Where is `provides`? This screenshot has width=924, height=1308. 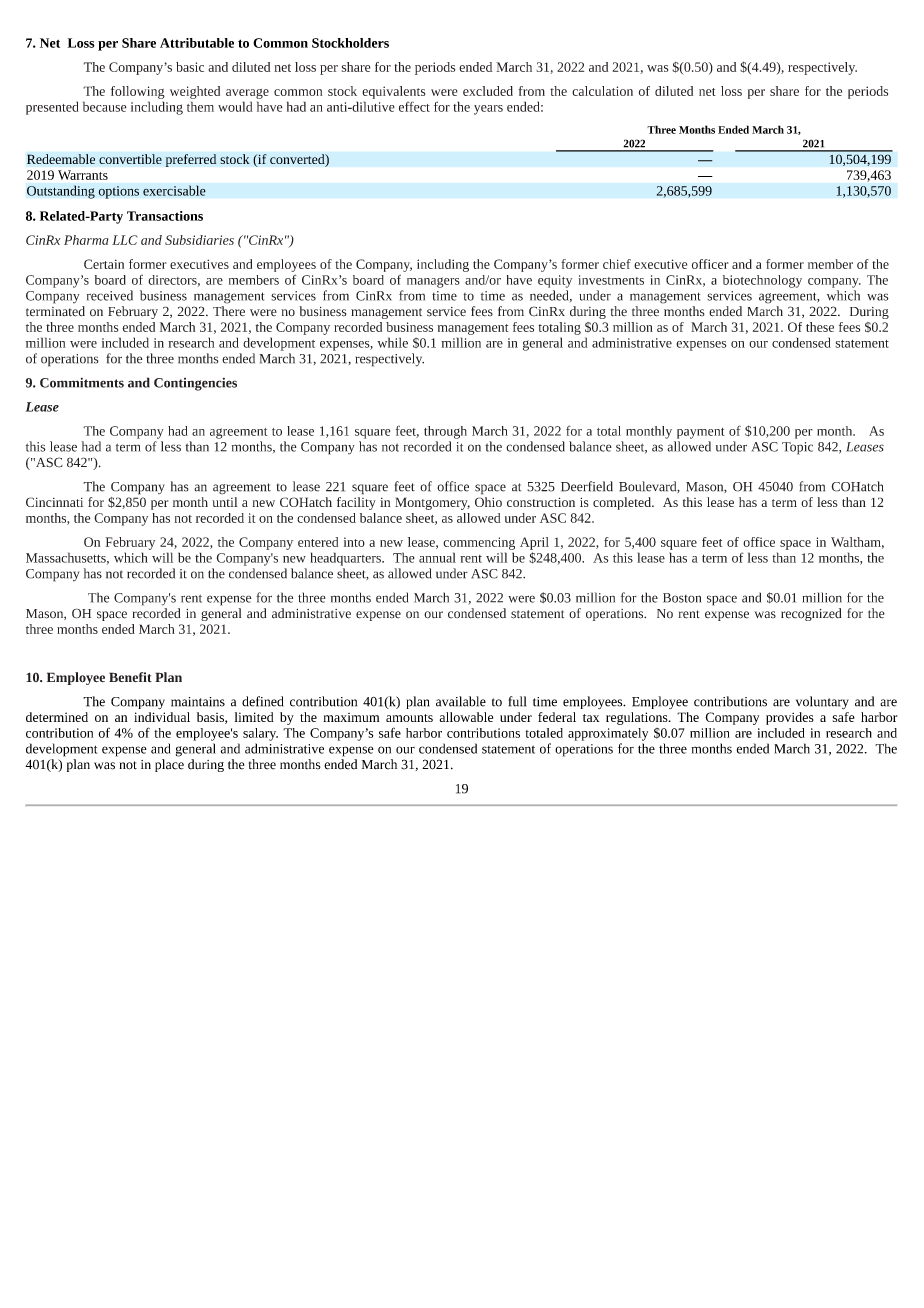 provides is located at coordinates (790, 718).
